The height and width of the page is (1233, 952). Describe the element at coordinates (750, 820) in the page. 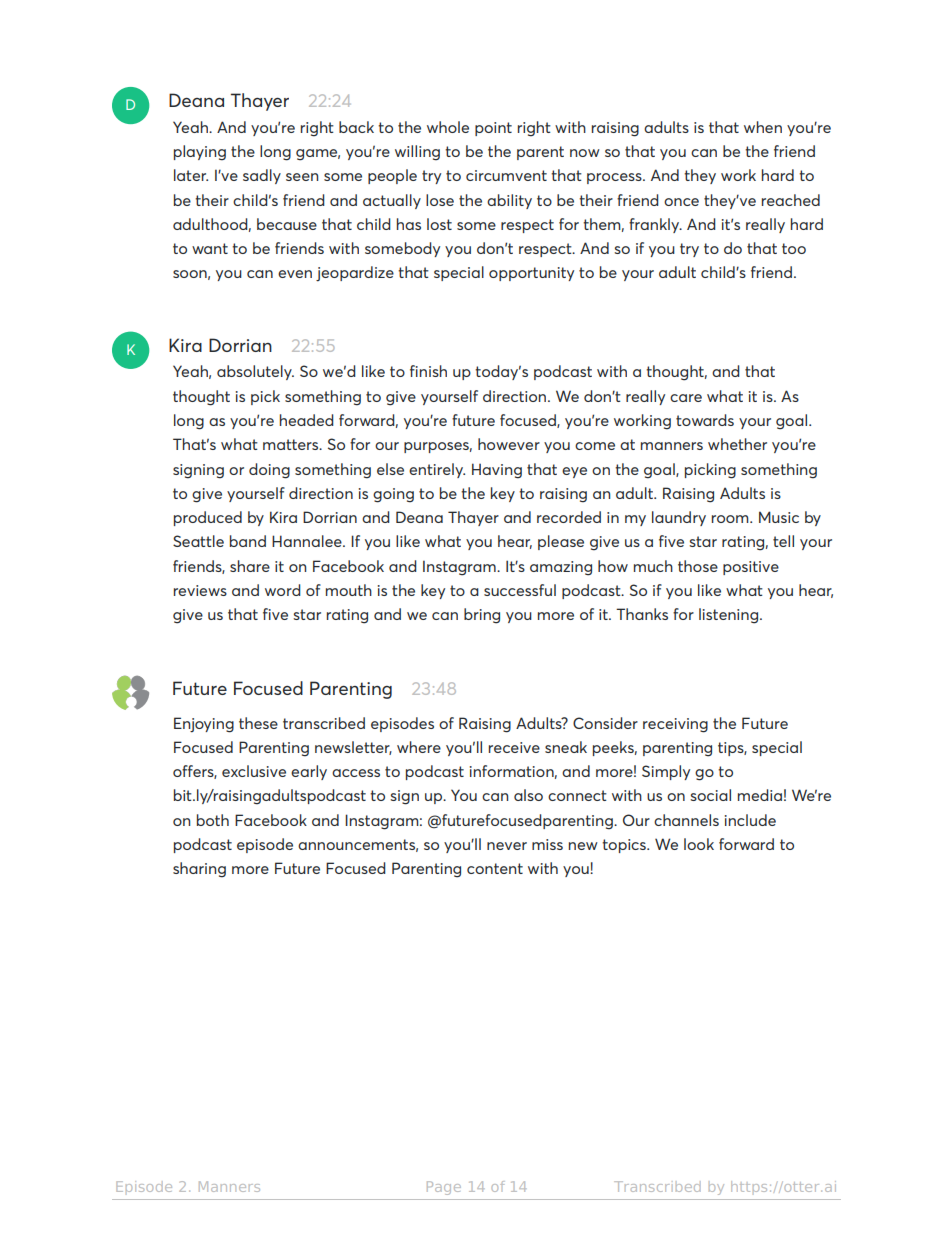

I see `include` at that location.
